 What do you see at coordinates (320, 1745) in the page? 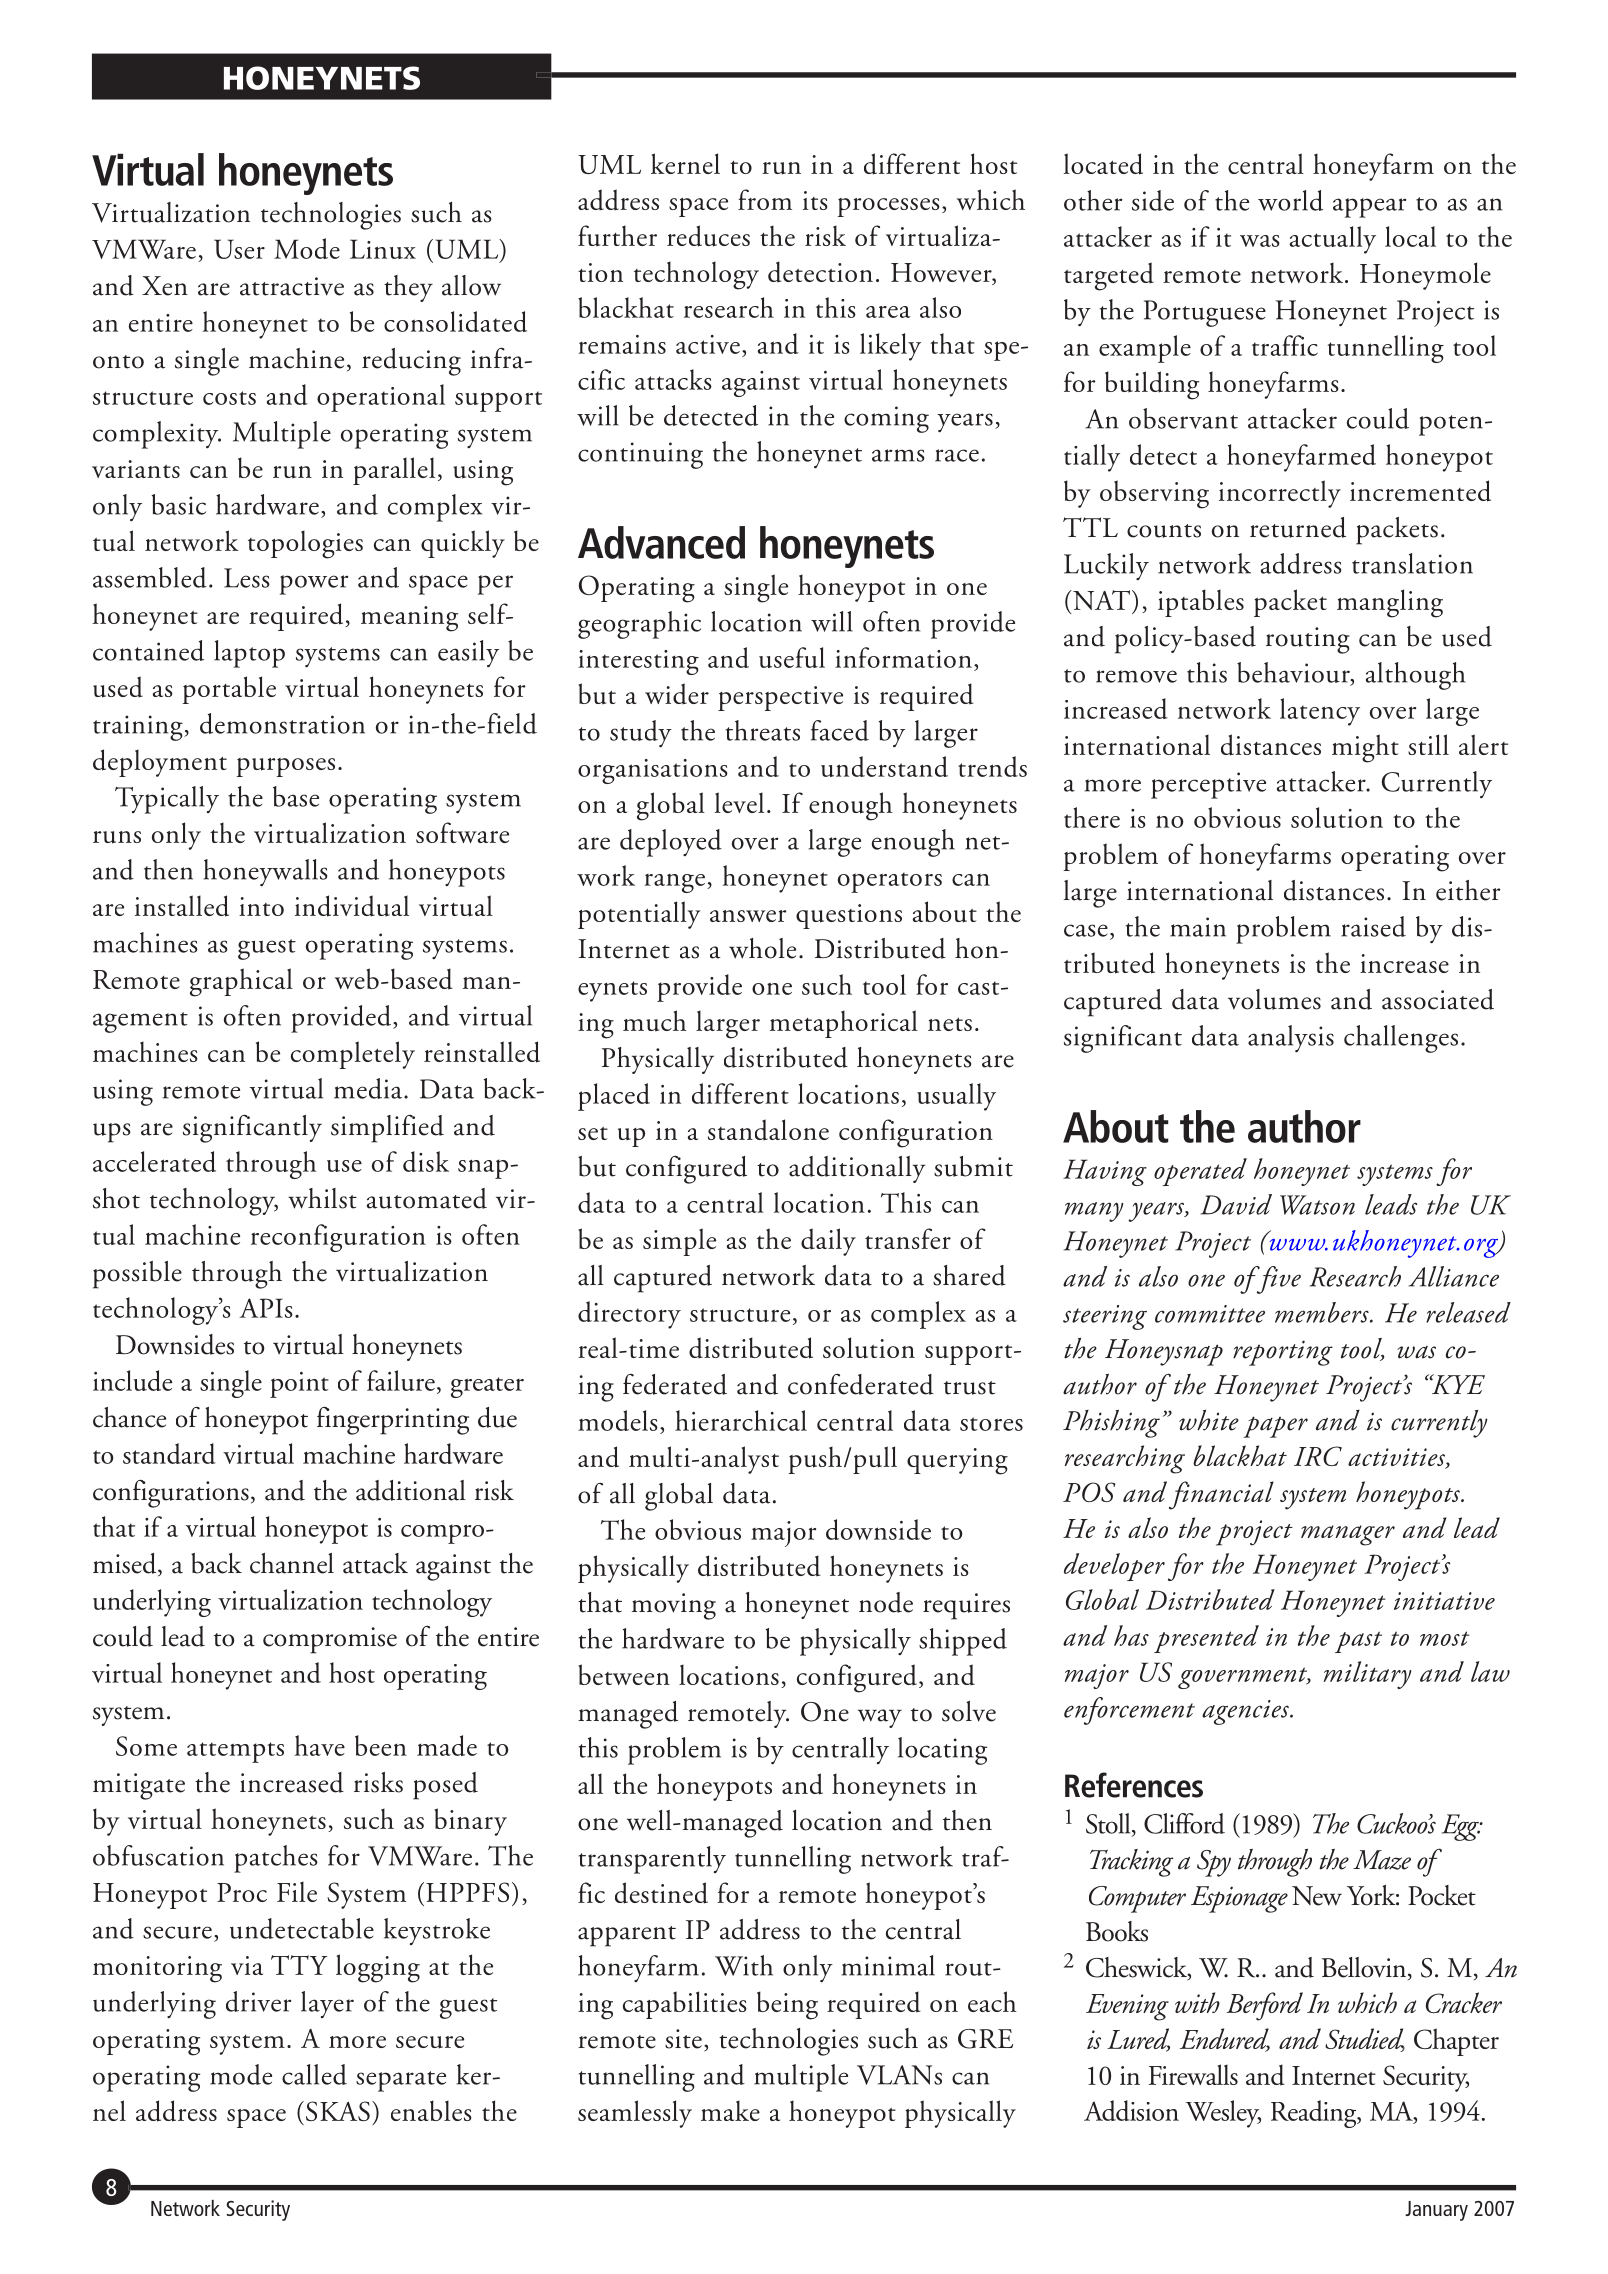
I see `have` at bounding box center [320, 1745].
